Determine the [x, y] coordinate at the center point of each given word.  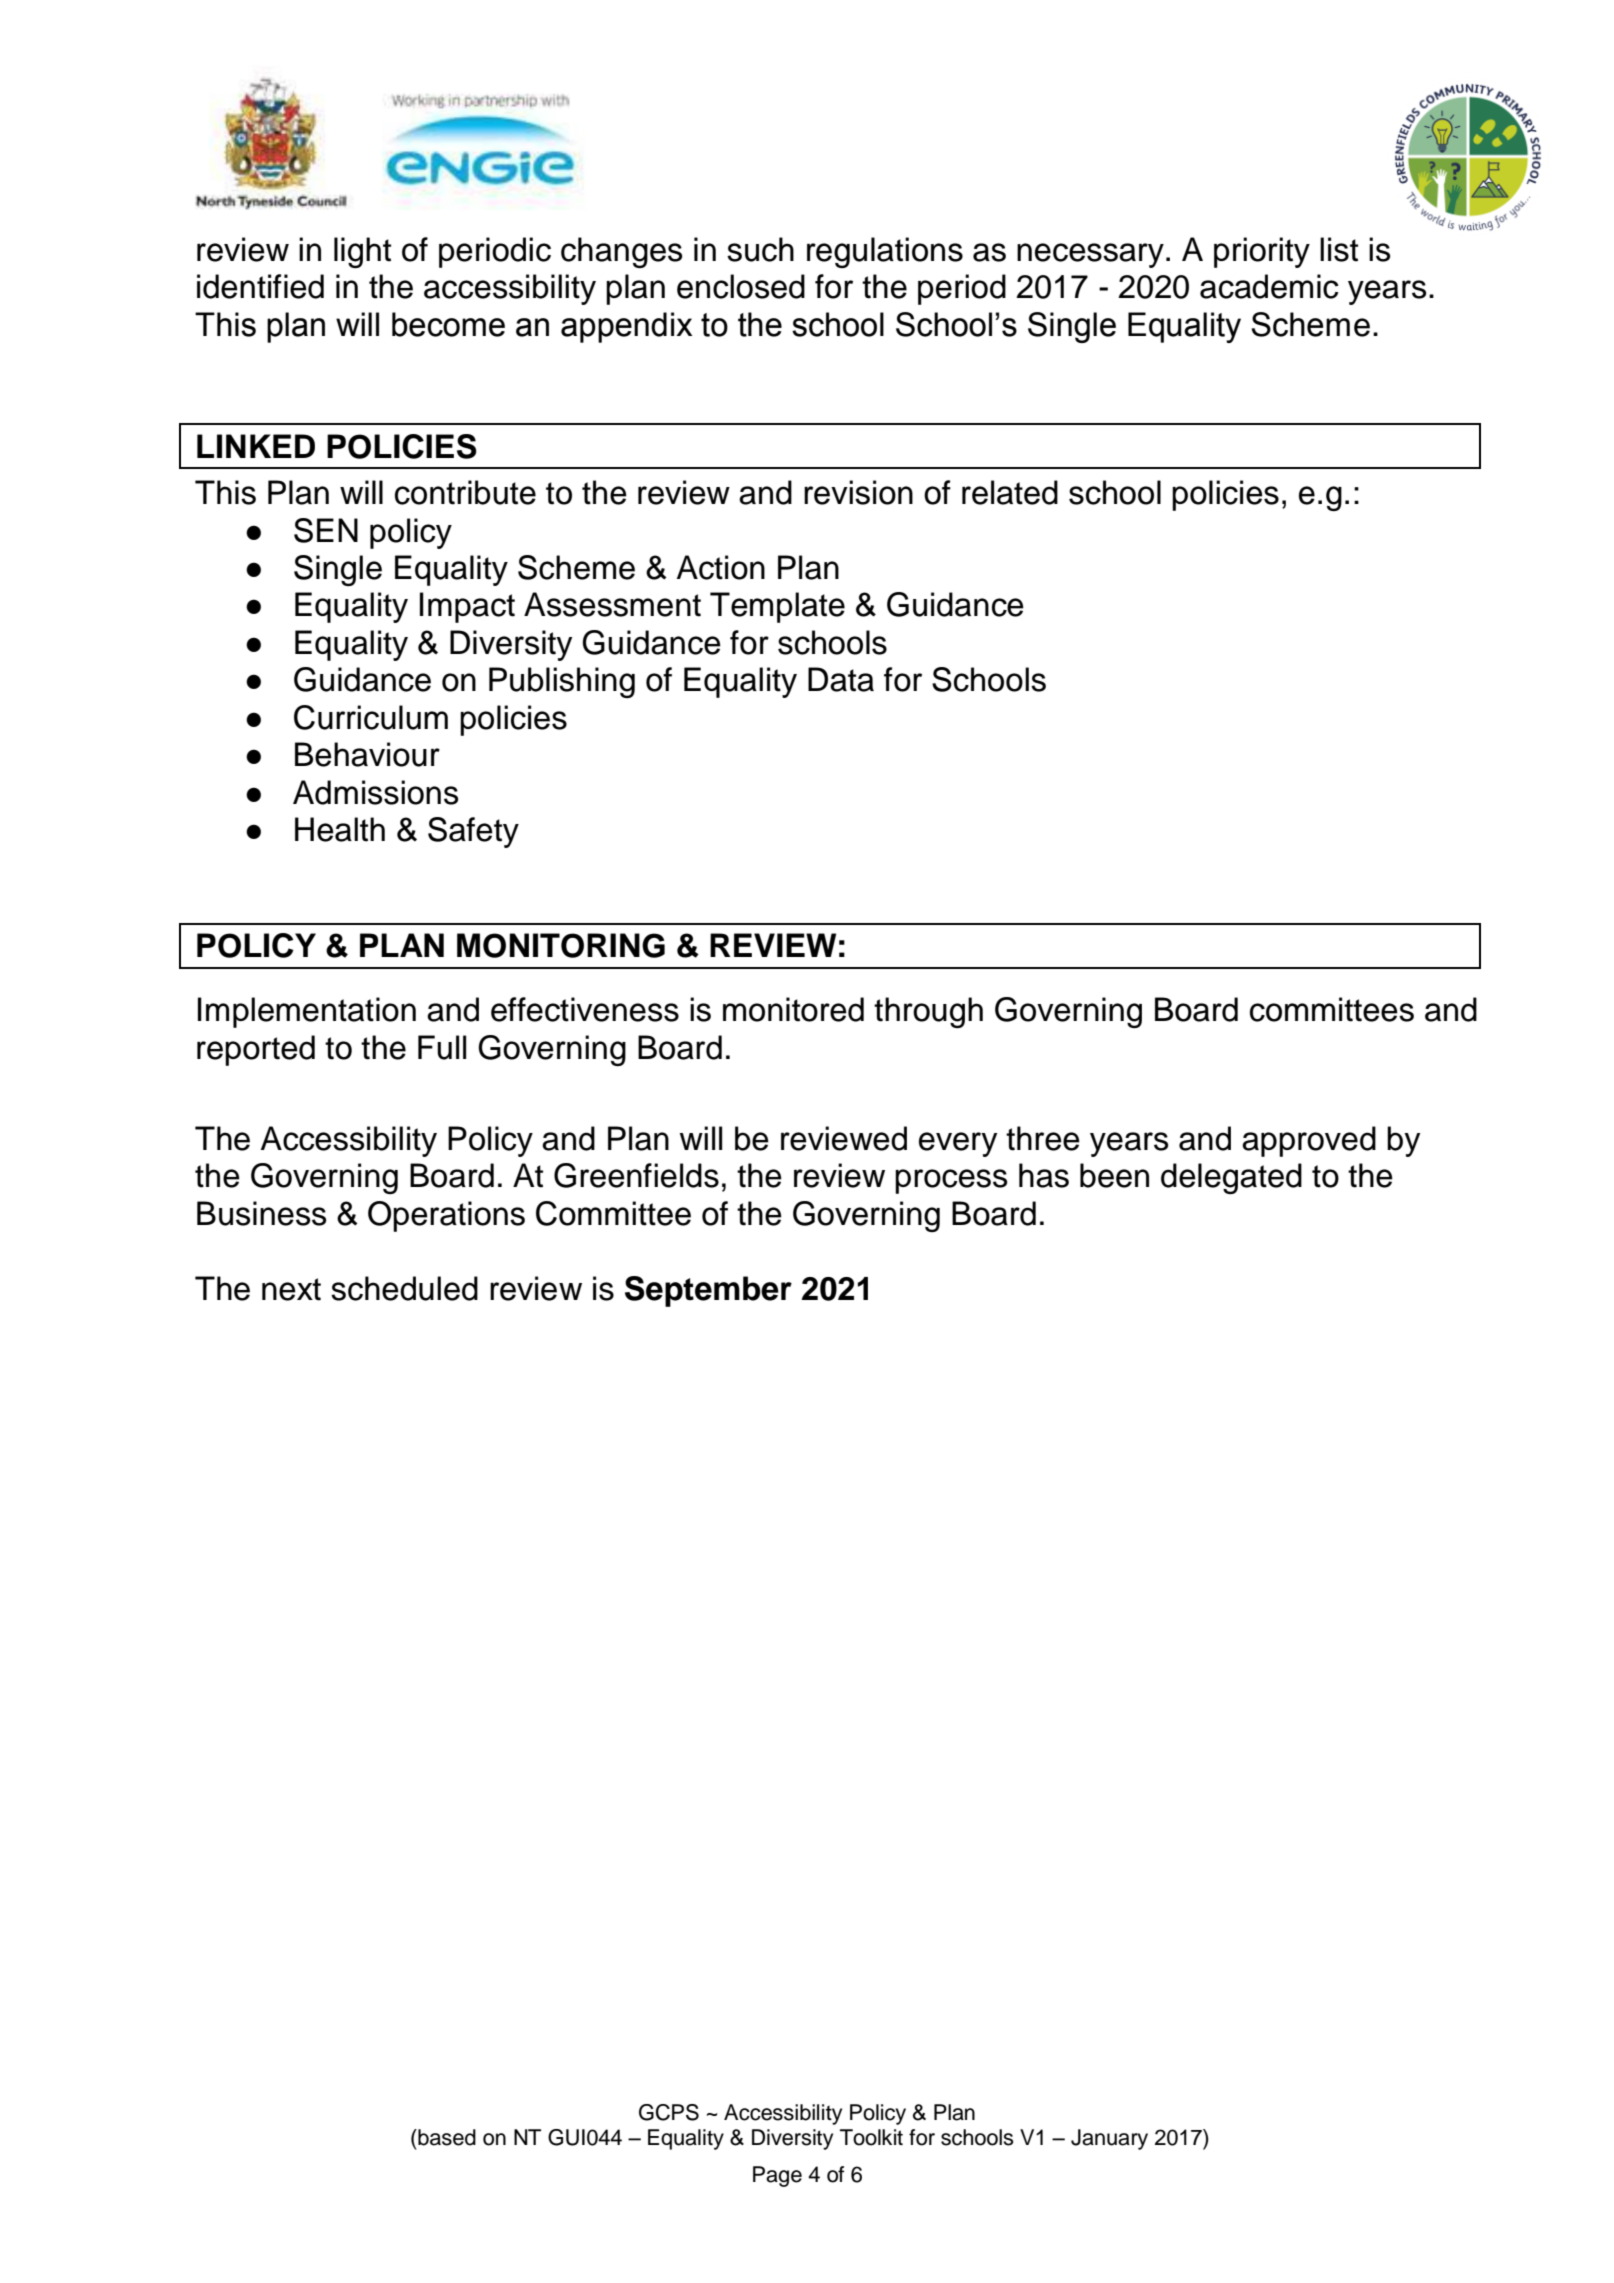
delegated [1231, 1178]
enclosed [741, 286]
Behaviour [367, 754]
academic [1269, 286]
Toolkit [871, 2137]
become [448, 324]
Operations [446, 1216]
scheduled [404, 1288]
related [1010, 492]
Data [841, 679]
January [1109, 2139]
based [446, 2137]
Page [777, 2176]
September [708, 1291]
